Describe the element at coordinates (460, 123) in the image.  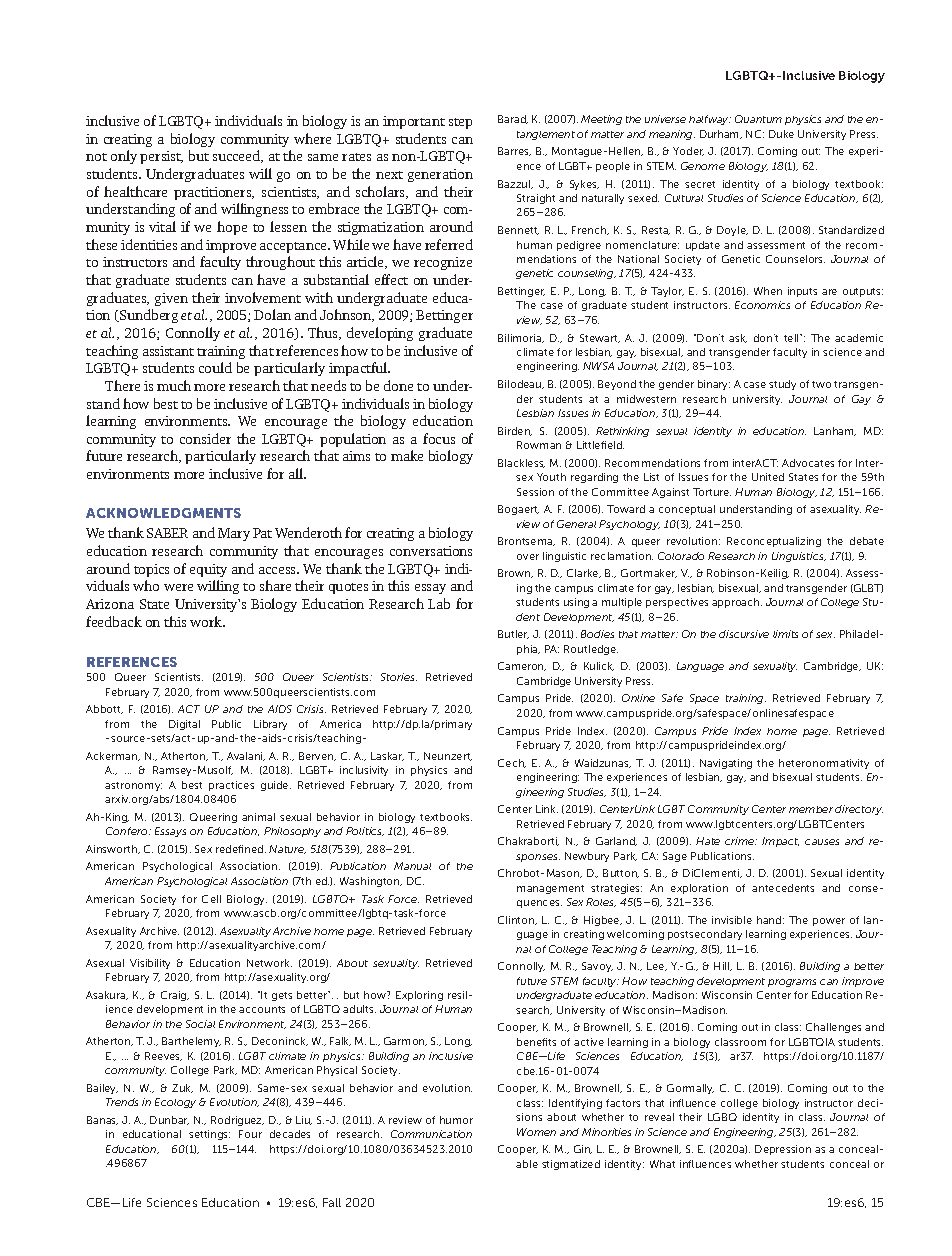
I see `step` at that location.
